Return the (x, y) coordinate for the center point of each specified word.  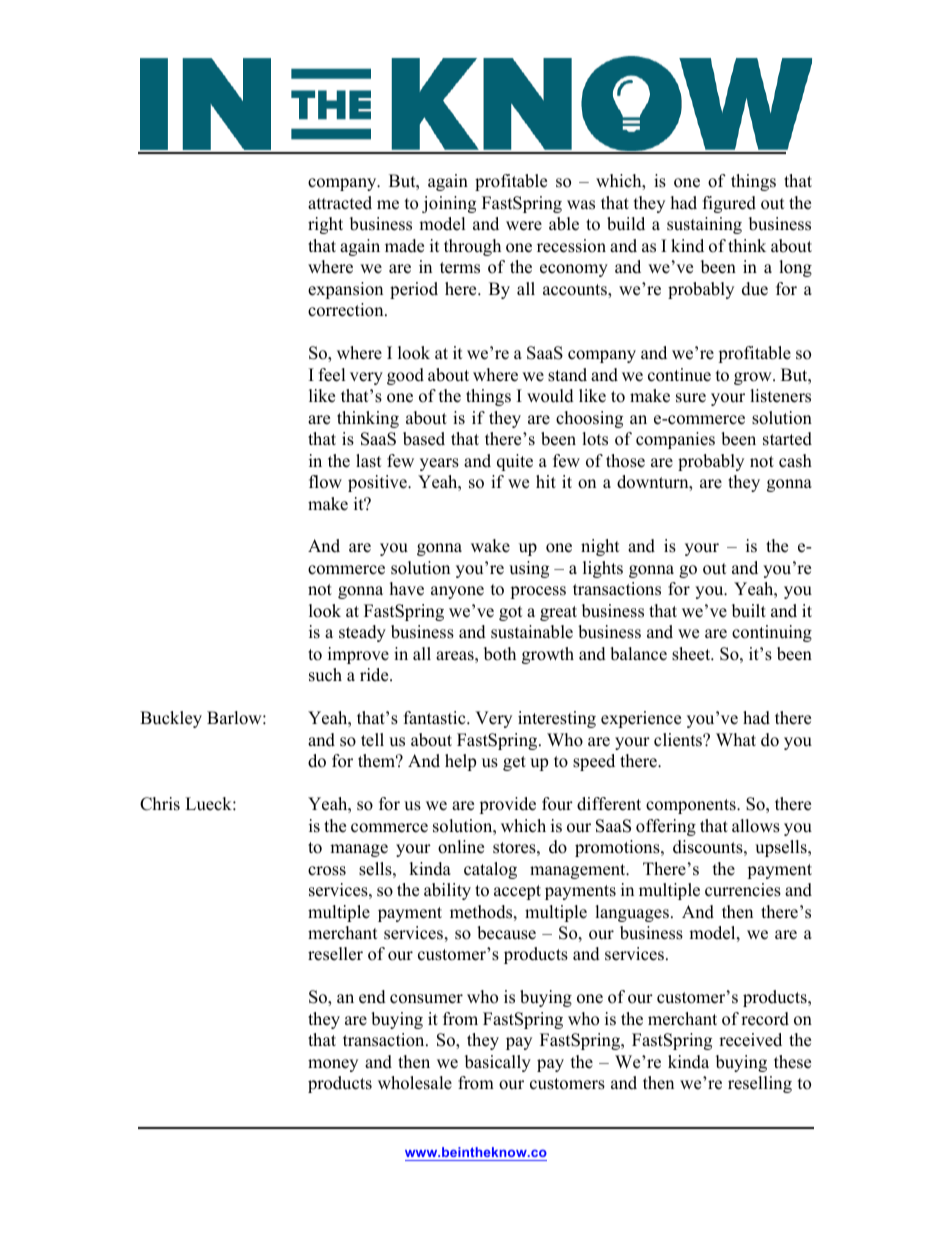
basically (498, 1063)
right (325, 225)
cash (795, 461)
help (460, 762)
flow (325, 482)
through (472, 247)
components (692, 806)
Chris (160, 804)
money (333, 1065)
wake (490, 546)
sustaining (704, 225)
